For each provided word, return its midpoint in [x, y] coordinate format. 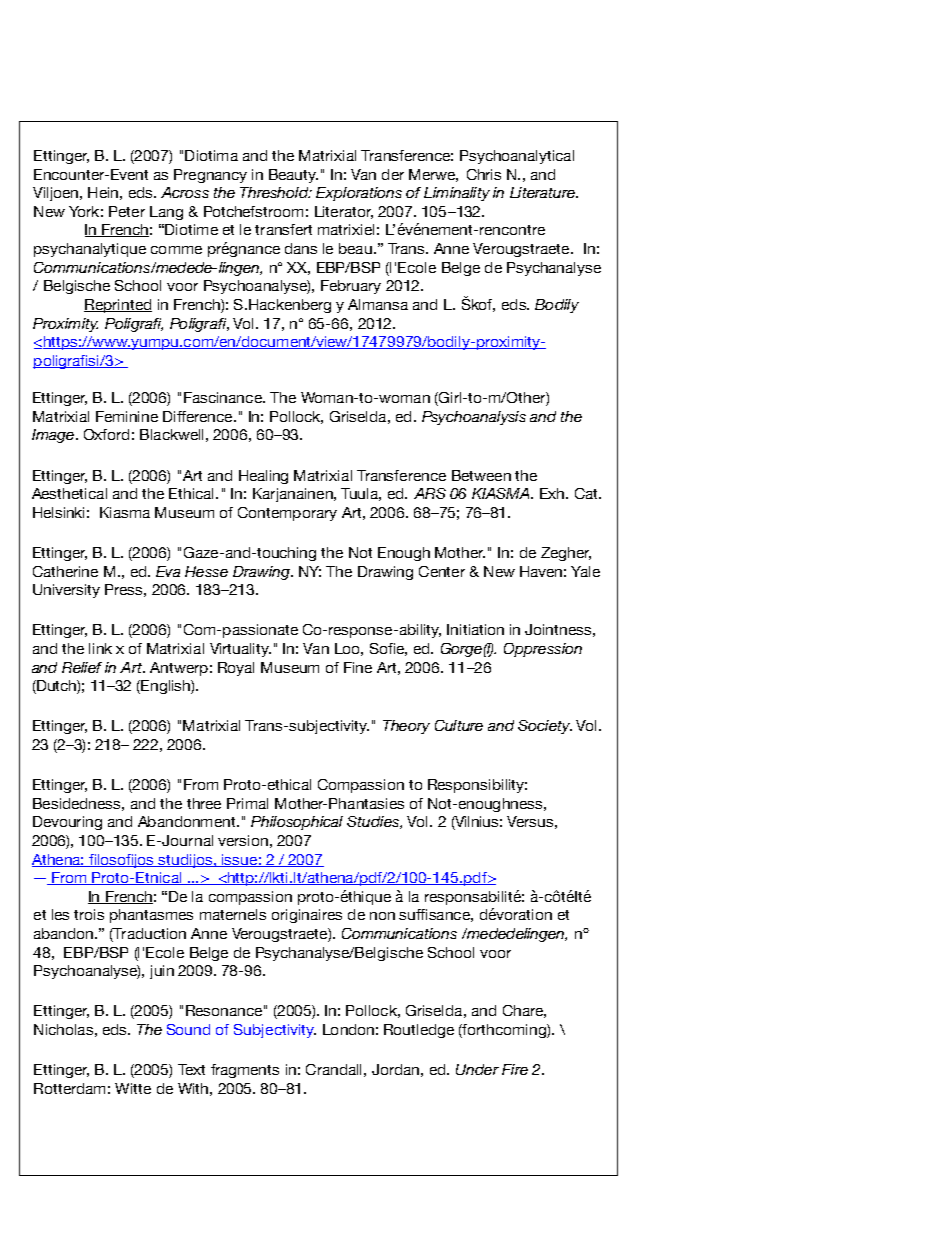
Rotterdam [69, 1088]
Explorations [359, 194]
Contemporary [287, 514]
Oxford [106, 434]
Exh [553, 493]
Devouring [67, 823]
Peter [127, 211]
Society [545, 727]
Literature [543, 192]
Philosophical [297, 823]
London [348, 1029]
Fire [515, 1069]
